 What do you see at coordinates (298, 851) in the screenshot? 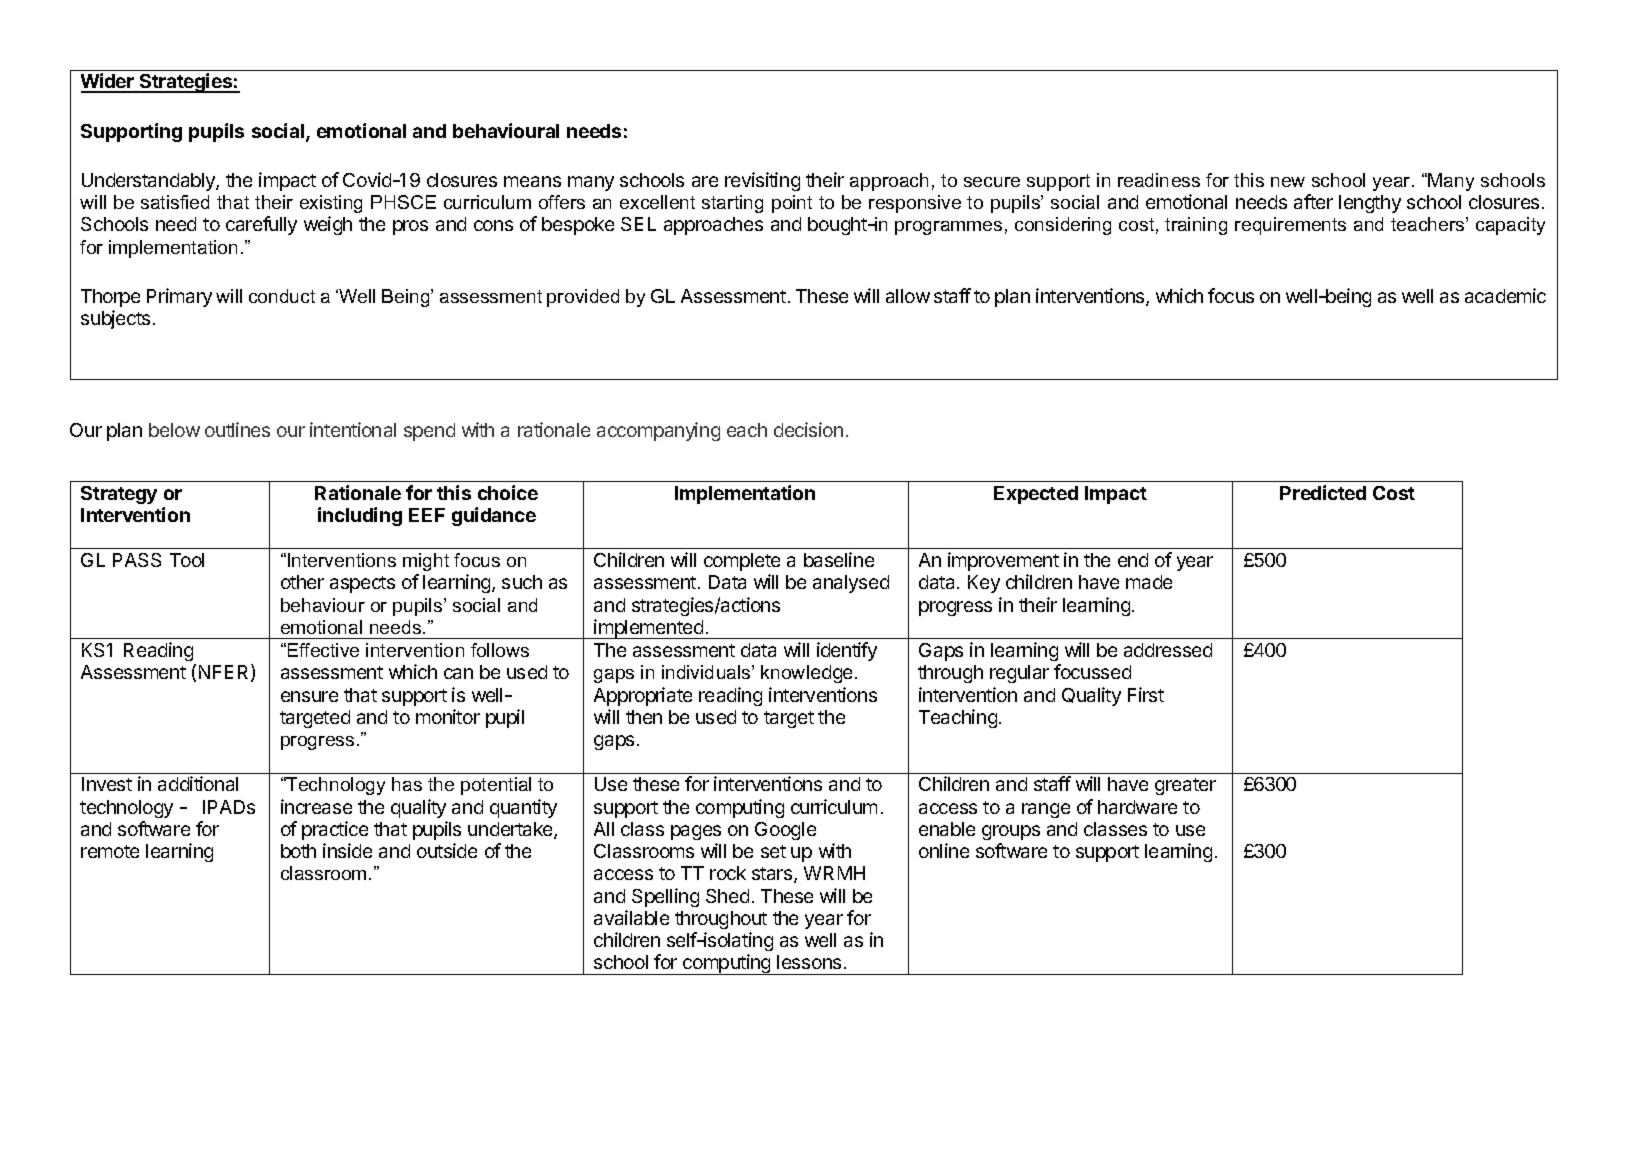
I see `both` at bounding box center [298, 851].
